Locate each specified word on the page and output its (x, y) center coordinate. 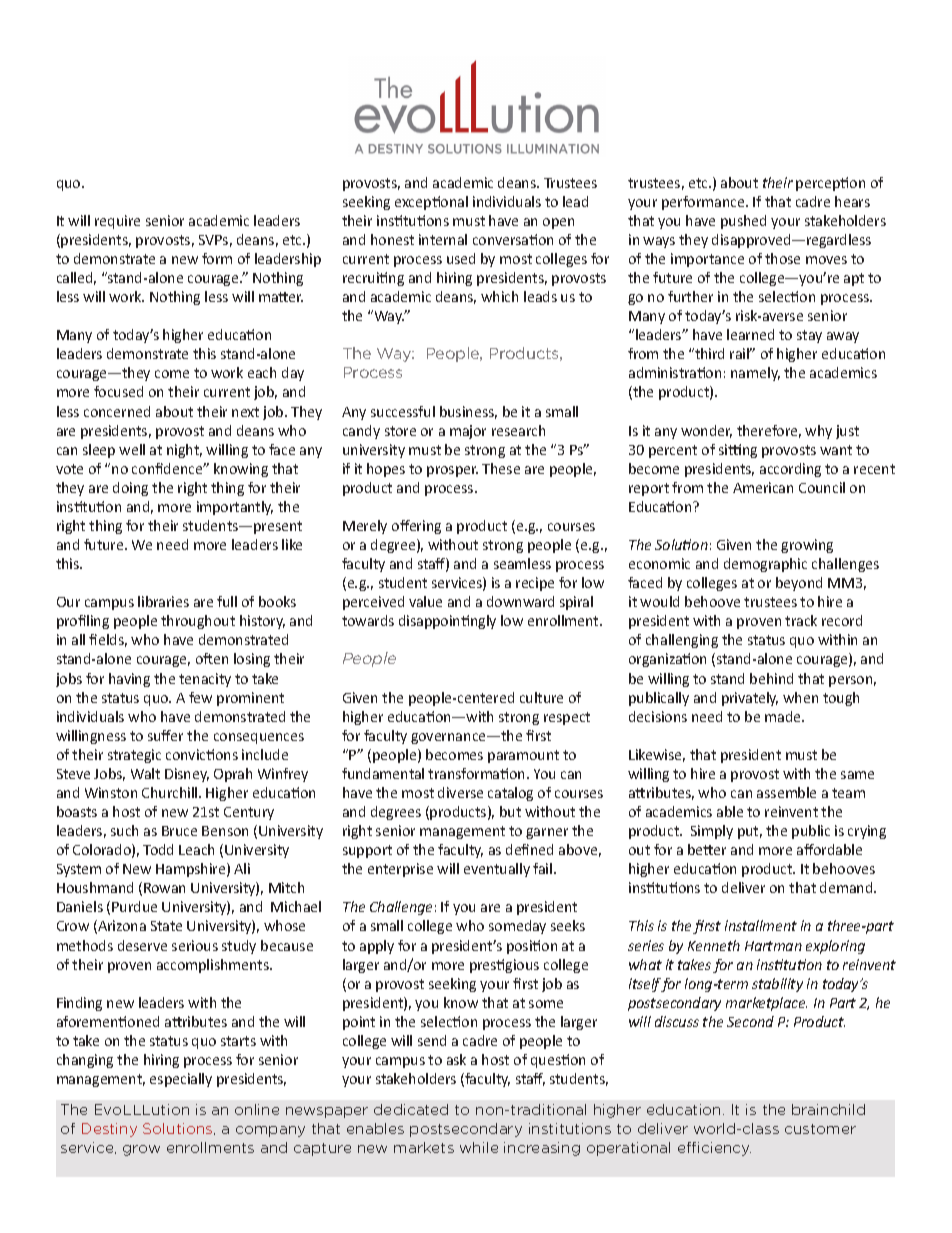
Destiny (109, 1130)
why (818, 432)
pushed (743, 222)
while (479, 1147)
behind (771, 678)
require (117, 222)
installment (761, 925)
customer (820, 1129)
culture (541, 697)
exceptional (431, 203)
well (132, 449)
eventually (497, 870)
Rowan (164, 888)
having (129, 680)
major (468, 432)
